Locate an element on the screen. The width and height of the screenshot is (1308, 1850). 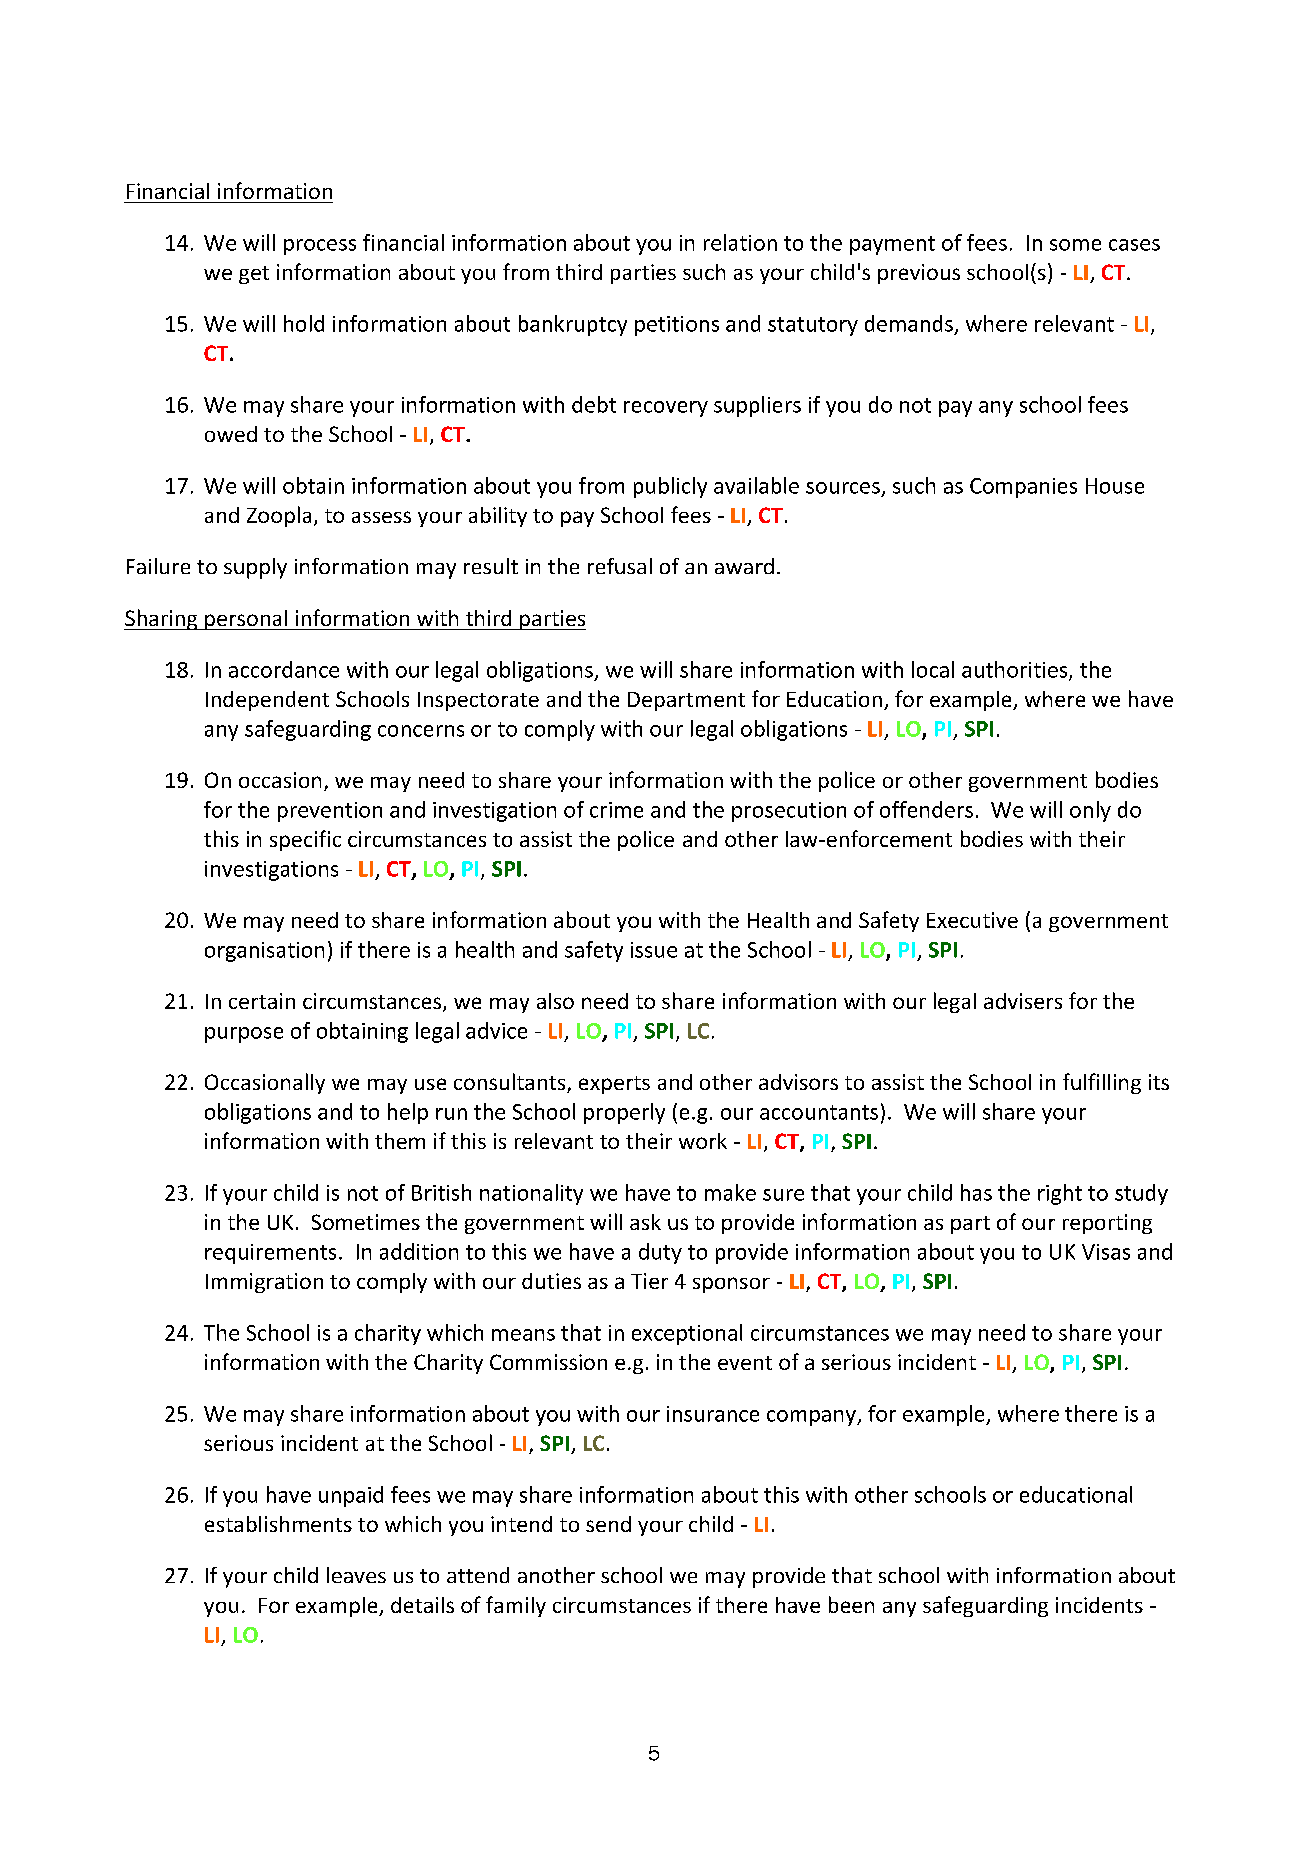
petitions is located at coordinates (677, 326).
